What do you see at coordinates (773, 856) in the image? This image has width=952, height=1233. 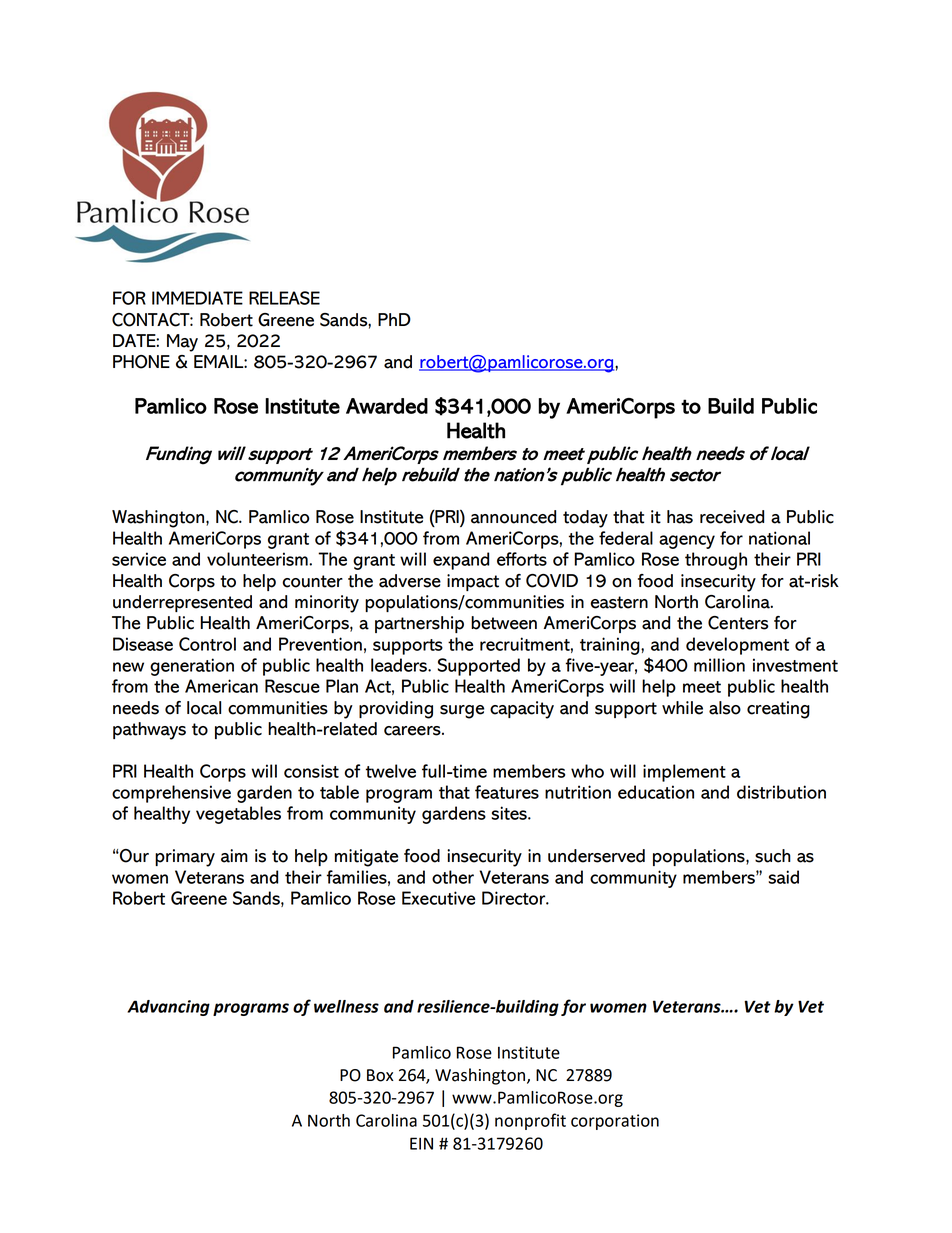 I see `such` at bounding box center [773, 856].
